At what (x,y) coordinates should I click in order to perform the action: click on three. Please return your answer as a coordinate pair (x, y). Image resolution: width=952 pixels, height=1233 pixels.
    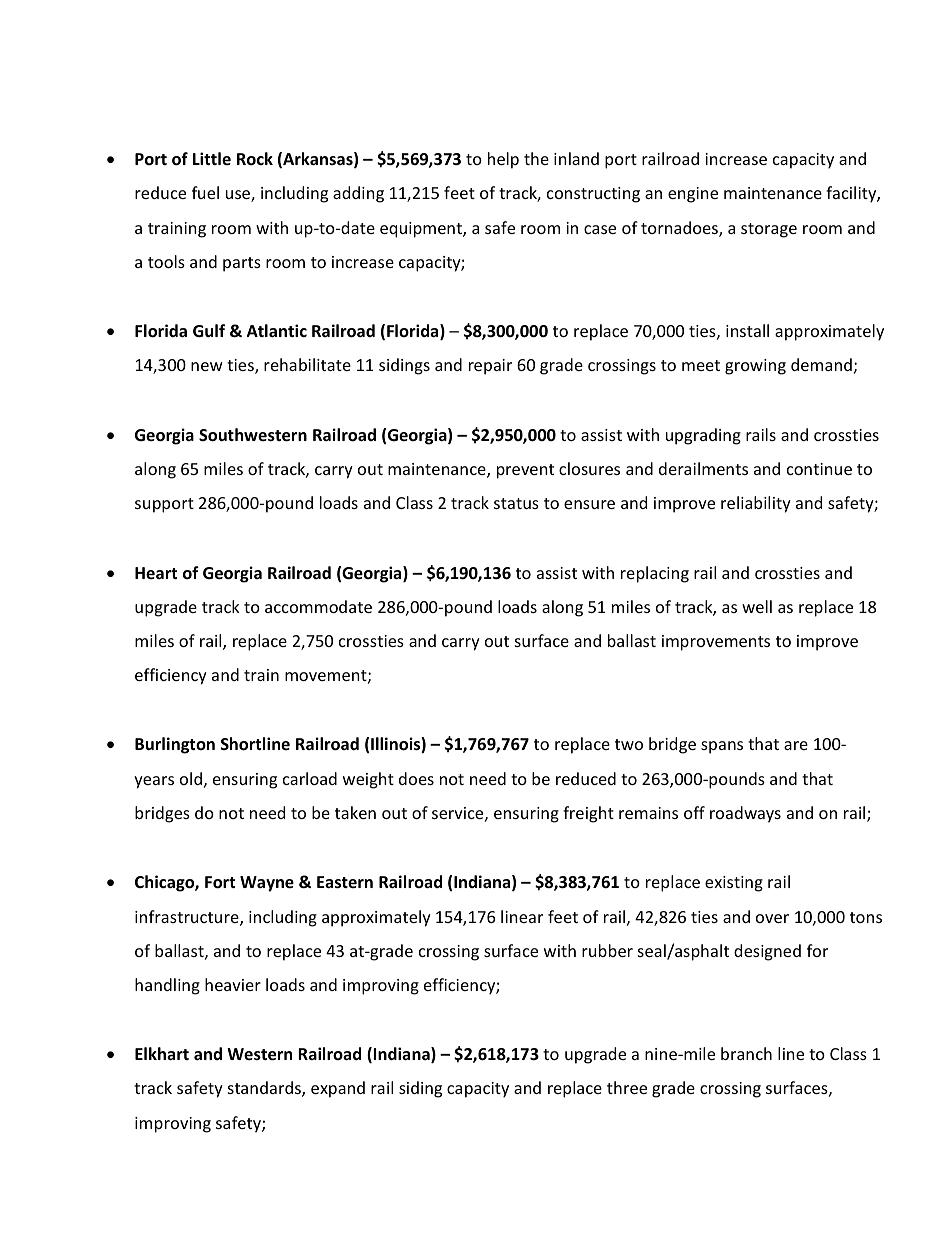
    Looking at the image, I should click on (627, 1087).
